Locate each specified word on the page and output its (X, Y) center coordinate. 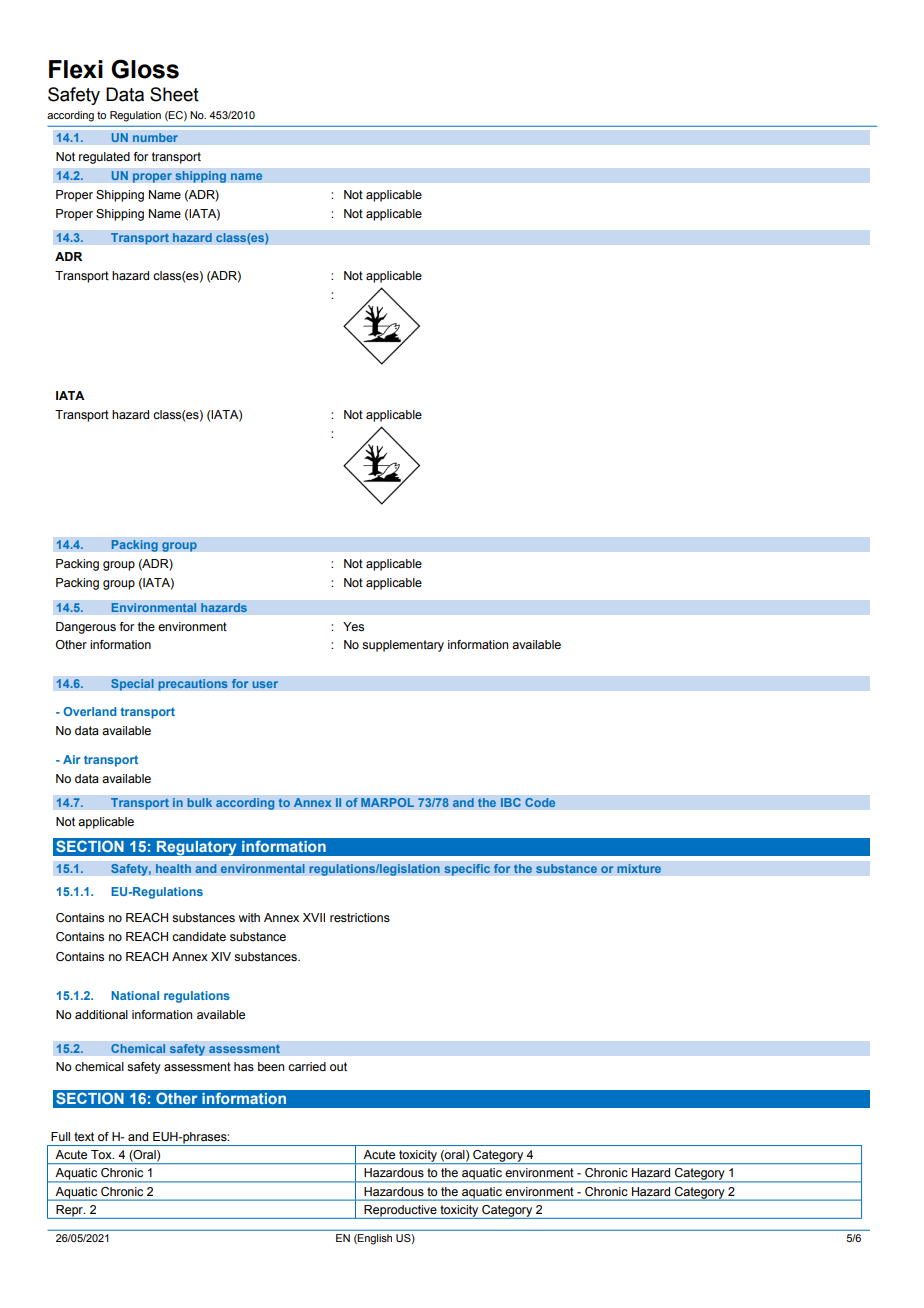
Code (540, 802)
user (265, 684)
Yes (353, 626)
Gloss (145, 69)
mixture (639, 869)
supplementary (403, 646)
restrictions (360, 917)
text (84, 1136)
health (173, 869)
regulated (104, 158)
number (155, 138)
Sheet (174, 94)
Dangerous (86, 628)
